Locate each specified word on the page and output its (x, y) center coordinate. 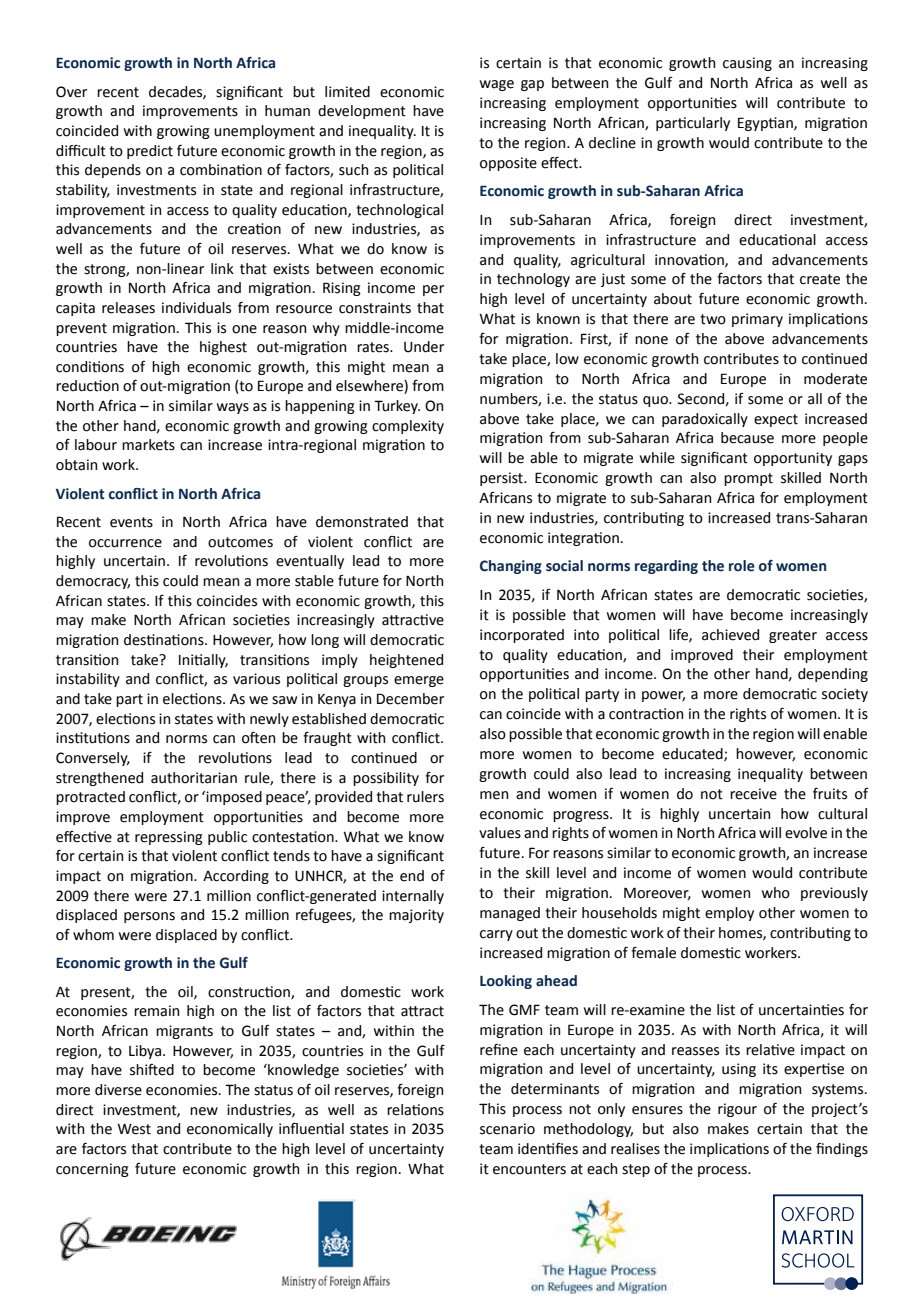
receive (753, 794)
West (134, 1129)
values (500, 833)
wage (497, 85)
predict (150, 152)
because (747, 438)
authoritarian (194, 778)
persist (502, 479)
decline (612, 143)
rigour (737, 1110)
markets (148, 445)
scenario (507, 1129)
